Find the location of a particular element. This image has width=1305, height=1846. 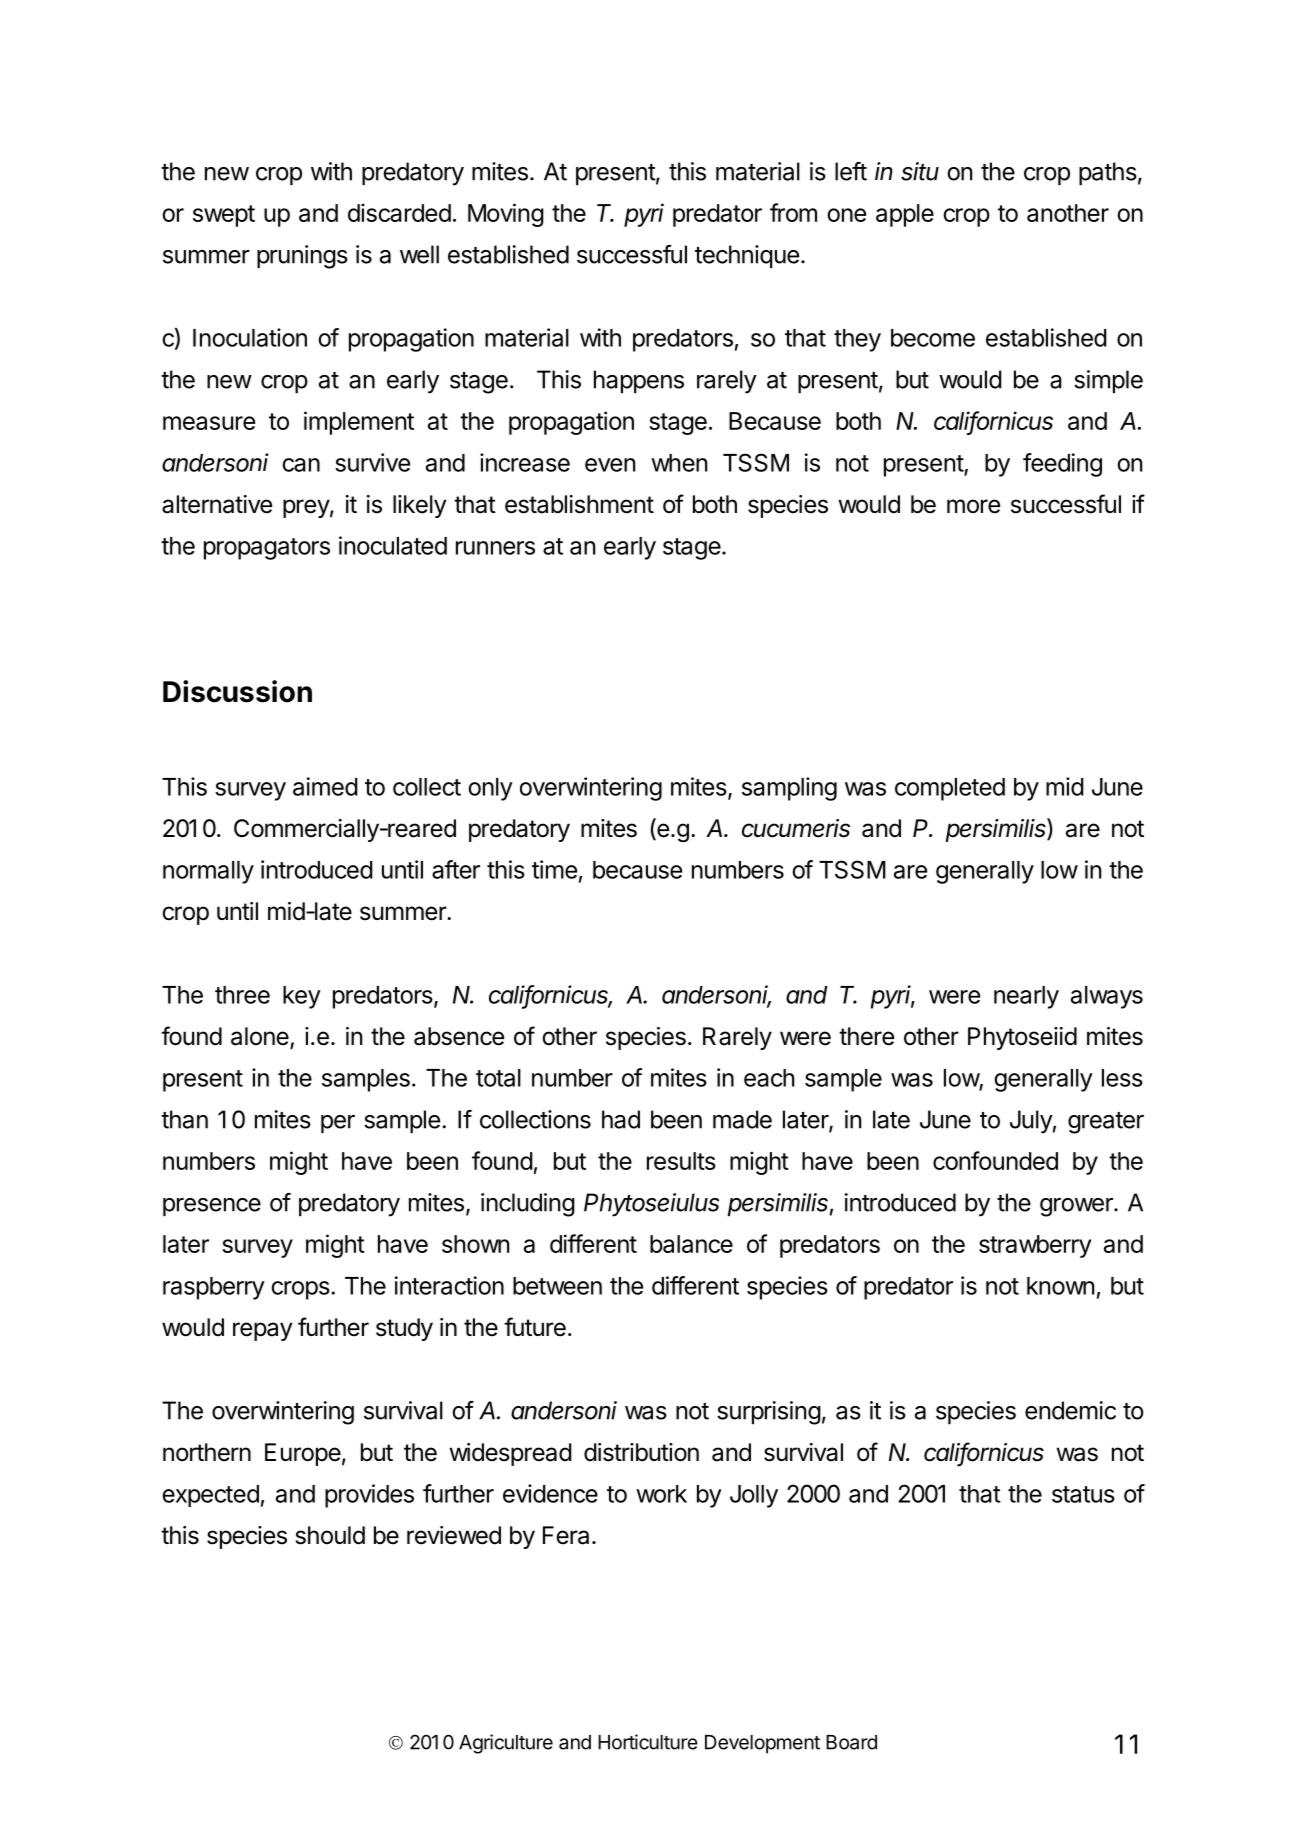

should is located at coordinates (330, 1535).
